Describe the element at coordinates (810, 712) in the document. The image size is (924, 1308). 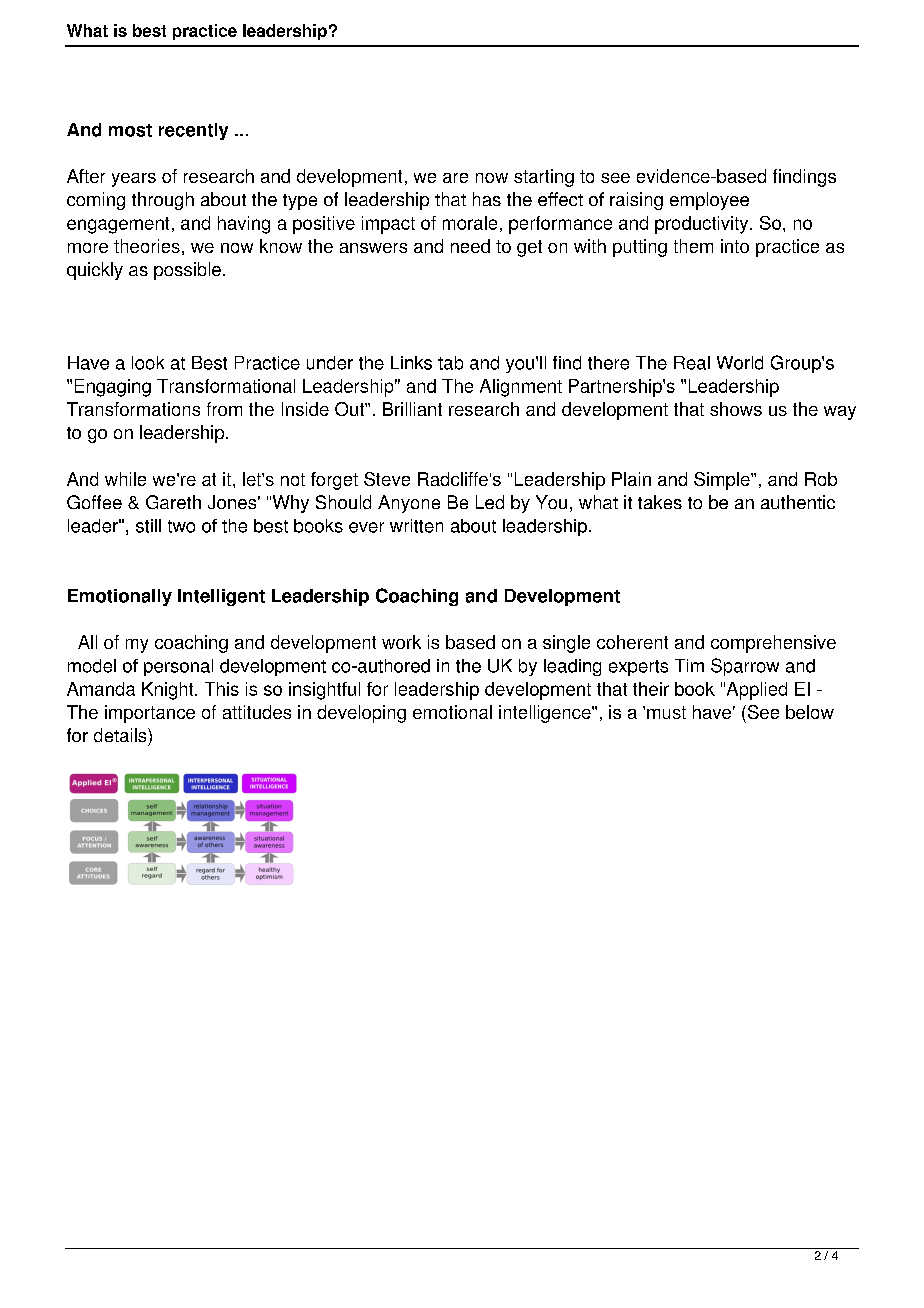
I see `below` at that location.
